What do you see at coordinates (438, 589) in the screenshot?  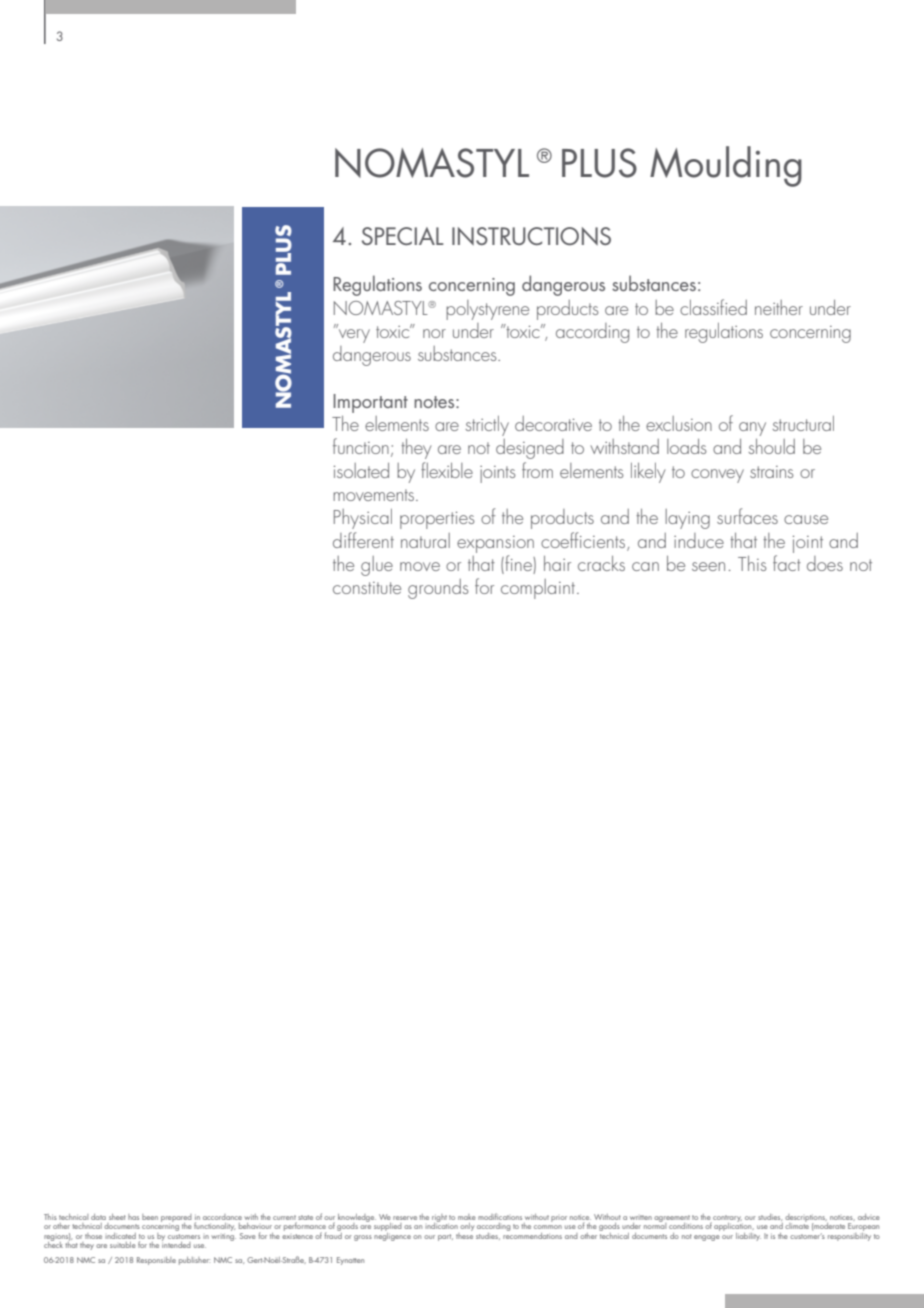 I see `grounds` at bounding box center [438, 589].
